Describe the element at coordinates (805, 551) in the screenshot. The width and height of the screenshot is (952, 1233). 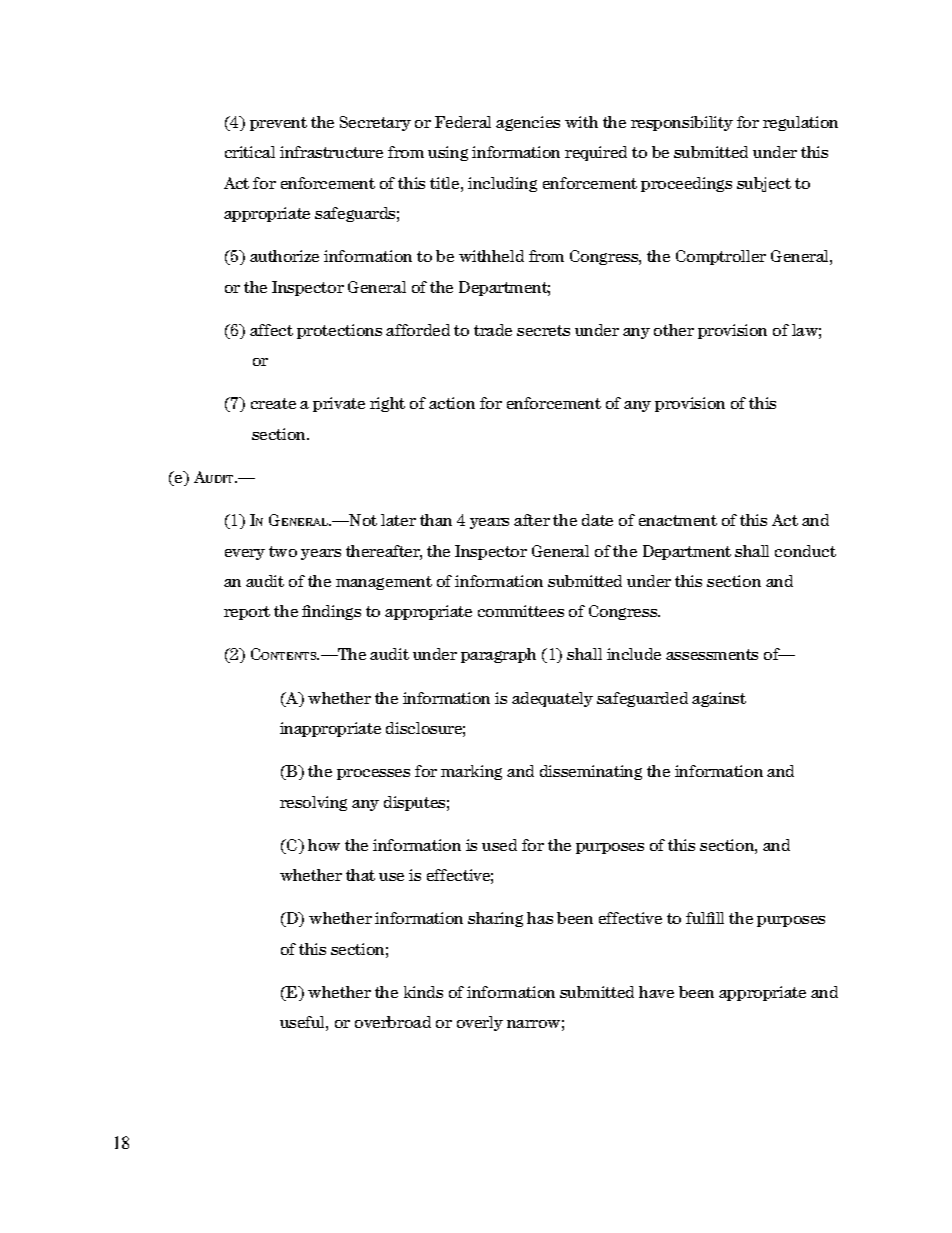
I see `conduct` at that location.
